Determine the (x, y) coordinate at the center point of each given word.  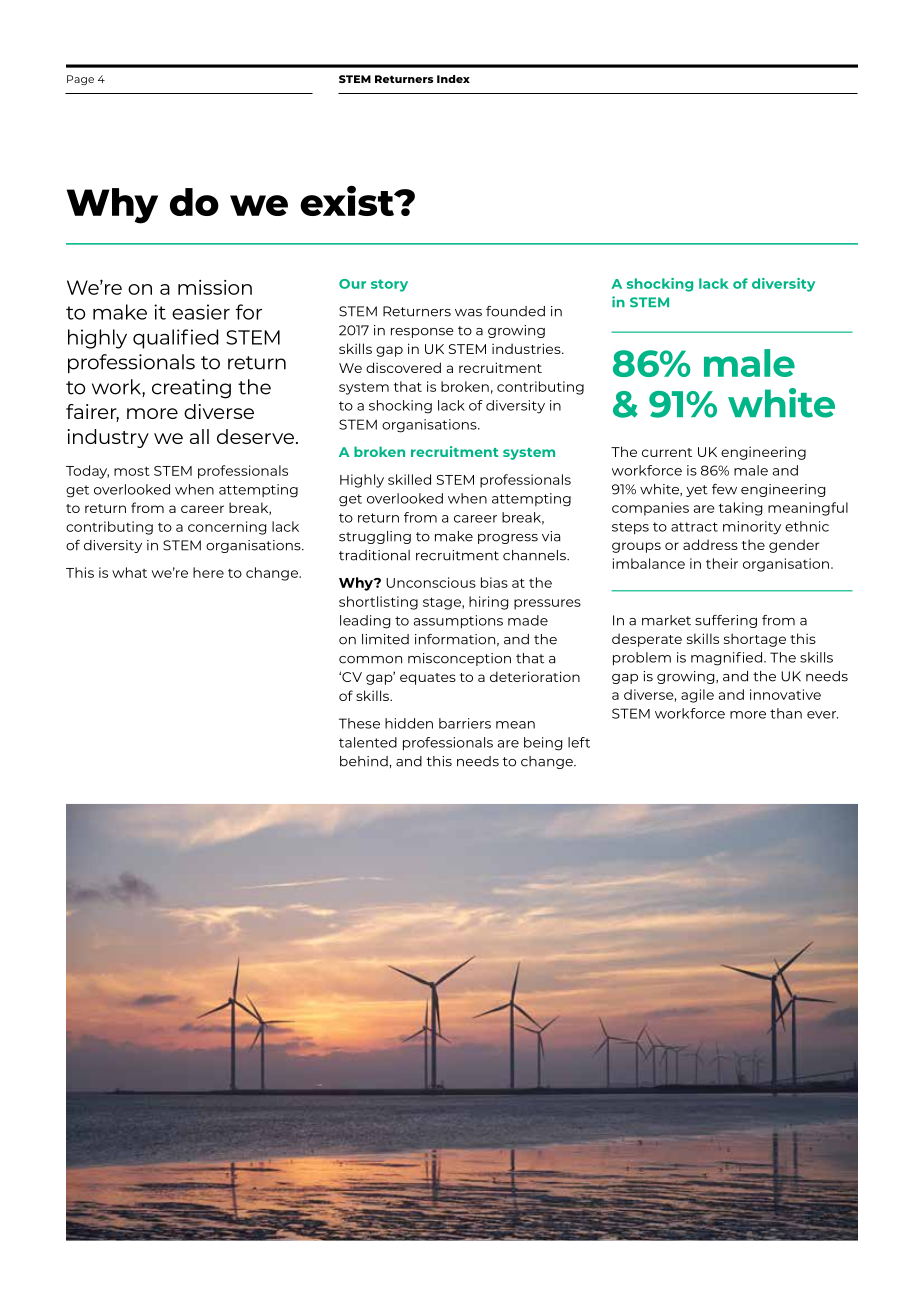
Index (453, 79)
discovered (403, 367)
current (667, 452)
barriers (465, 723)
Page (80, 80)
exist (348, 200)
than (786, 713)
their (722, 563)
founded (515, 311)
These (359, 723)
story (389, 285)
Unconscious (431, 582)
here (208, 572)
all (199, 436)
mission (215, 287)
